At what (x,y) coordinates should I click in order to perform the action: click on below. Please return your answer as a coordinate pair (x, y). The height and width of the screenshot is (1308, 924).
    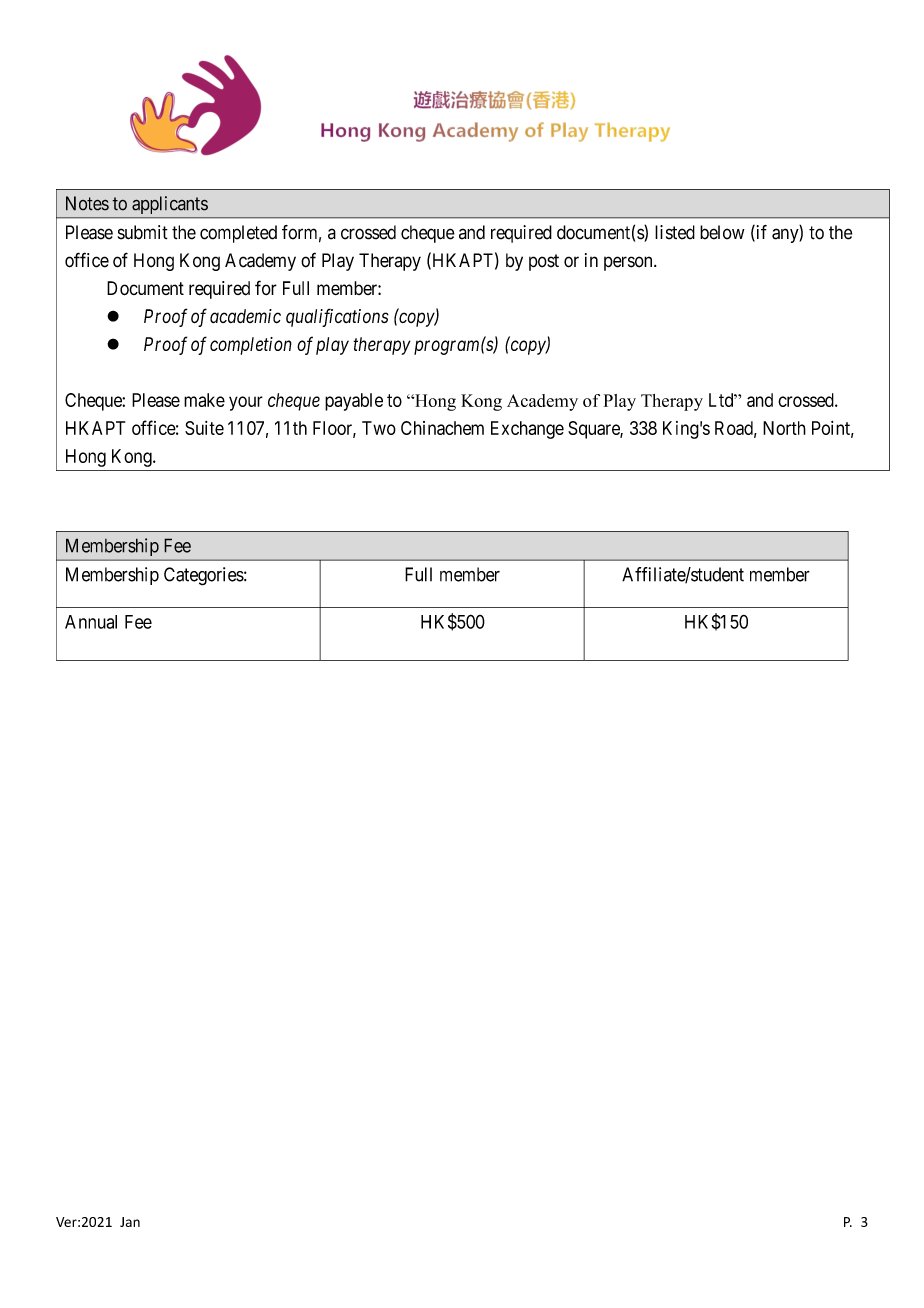
    Looking at the image, I should click on (722, 232).
